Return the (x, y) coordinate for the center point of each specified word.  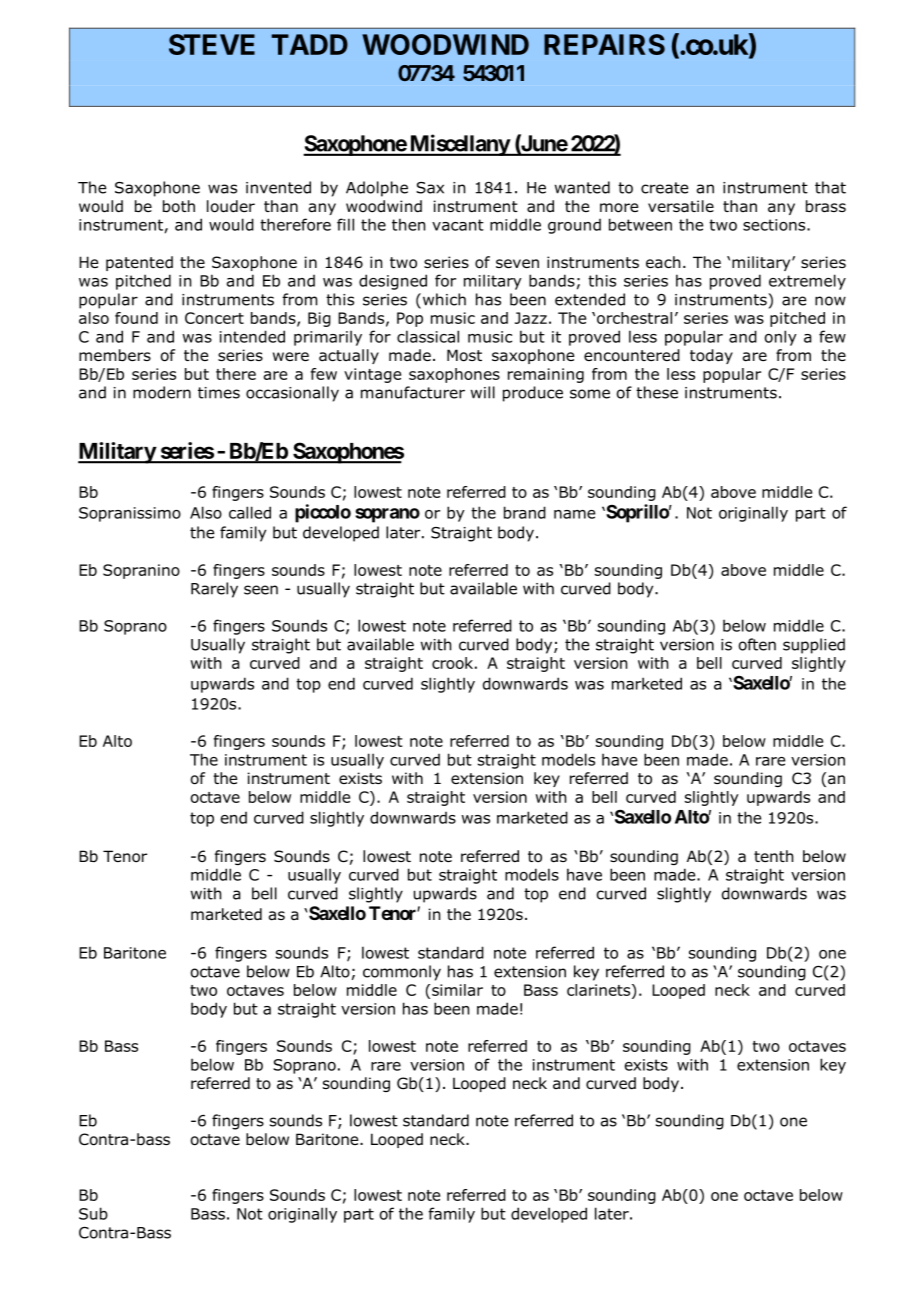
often (757, 644)
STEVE (212, 44)
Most (464, 355)
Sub (93, 1213)
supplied (814, 646)
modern (162, 392)
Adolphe (377, 189)
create (664, 188)
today (711, 356)
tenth (773, 856)
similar (457, 990)
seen (261, 590)
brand (525, 512)
